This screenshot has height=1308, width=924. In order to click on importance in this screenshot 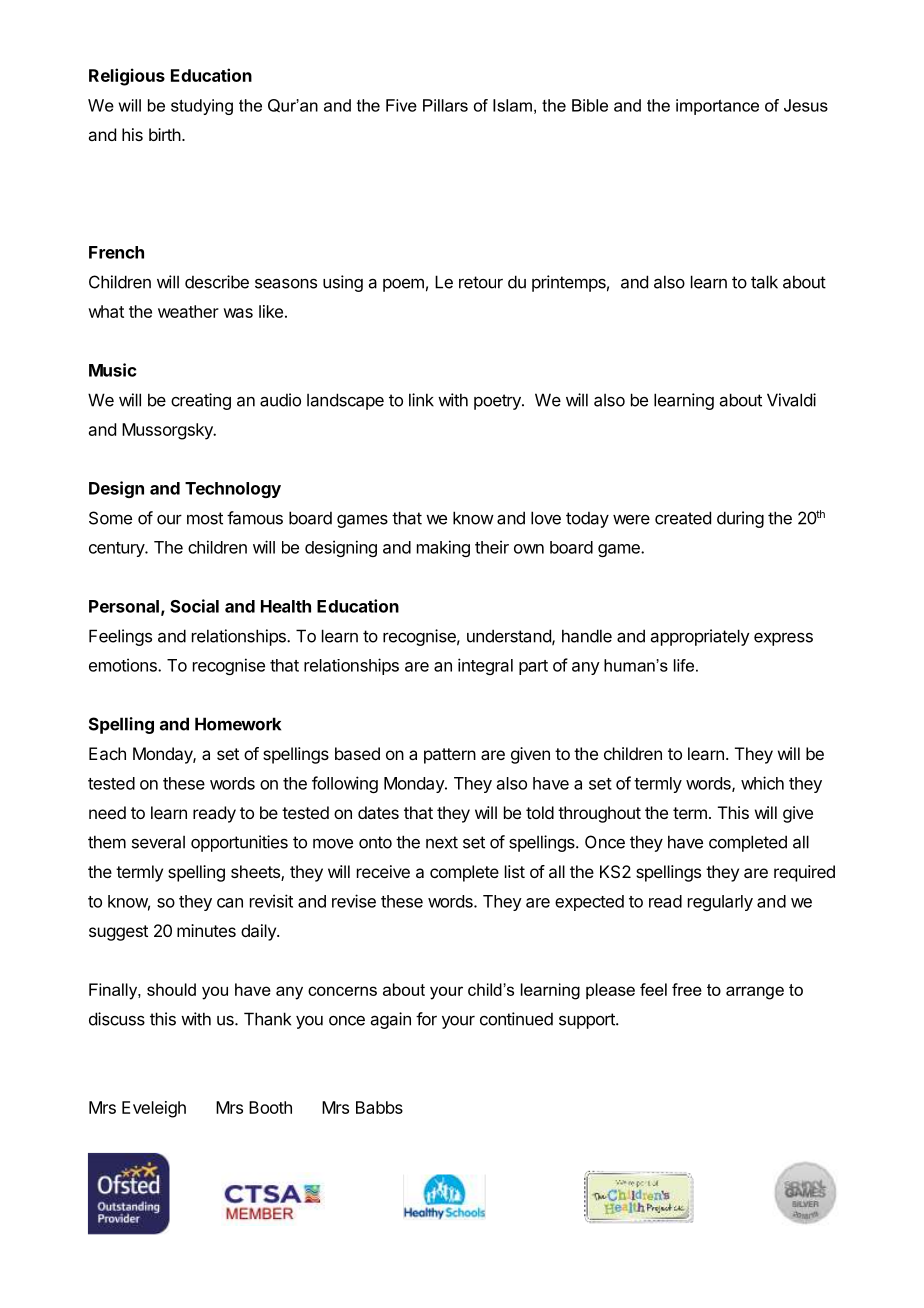, I will do `click(717, 107)`.
